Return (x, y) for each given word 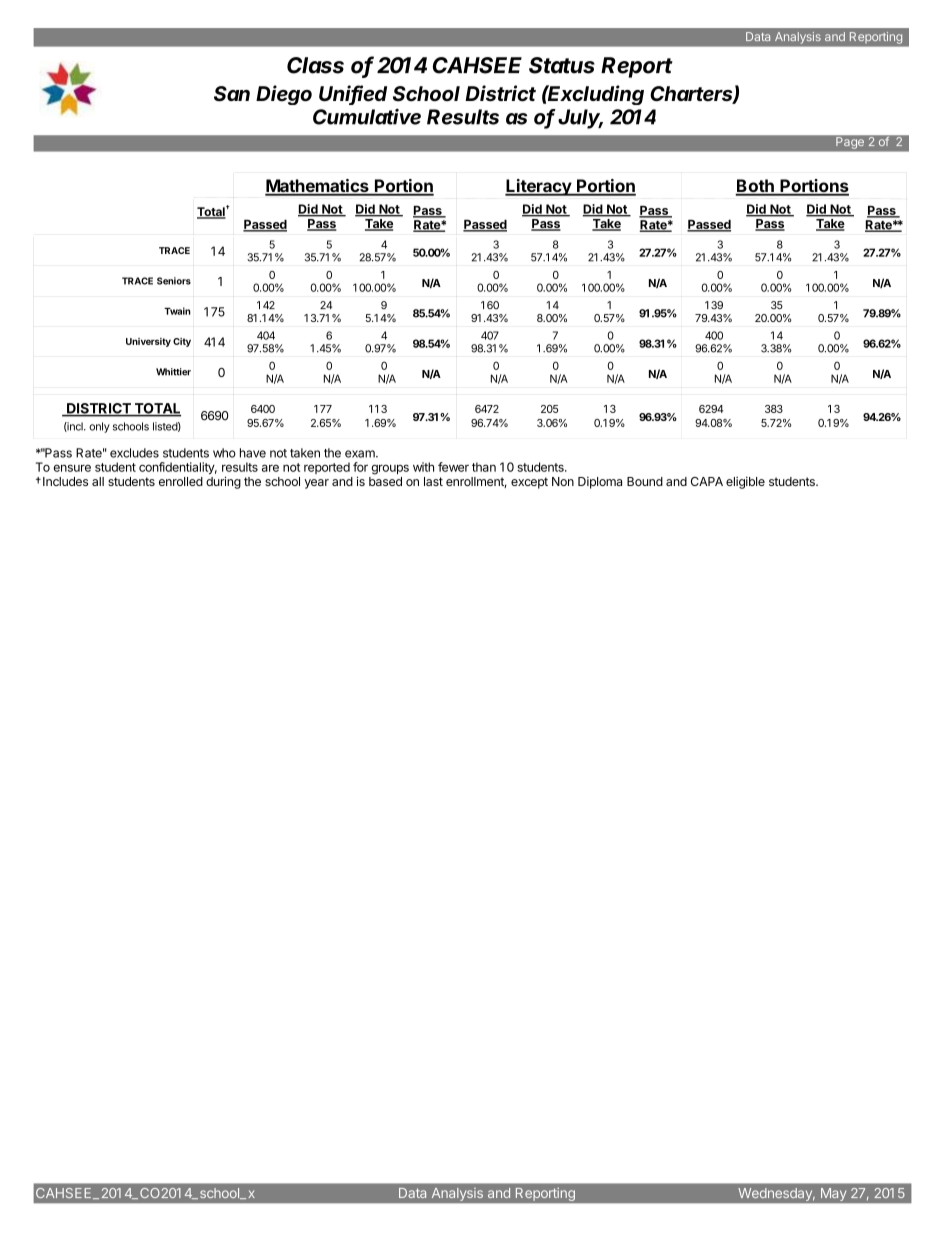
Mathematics (318, 187)
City (182, 342)
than (484, 467)
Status (562, 65)
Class (315, 65)
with (423, 467)
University (148, 342)
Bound (645, 481)
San (232, 94)
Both (755, 187)
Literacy (539, 187)
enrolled (181, 481)
